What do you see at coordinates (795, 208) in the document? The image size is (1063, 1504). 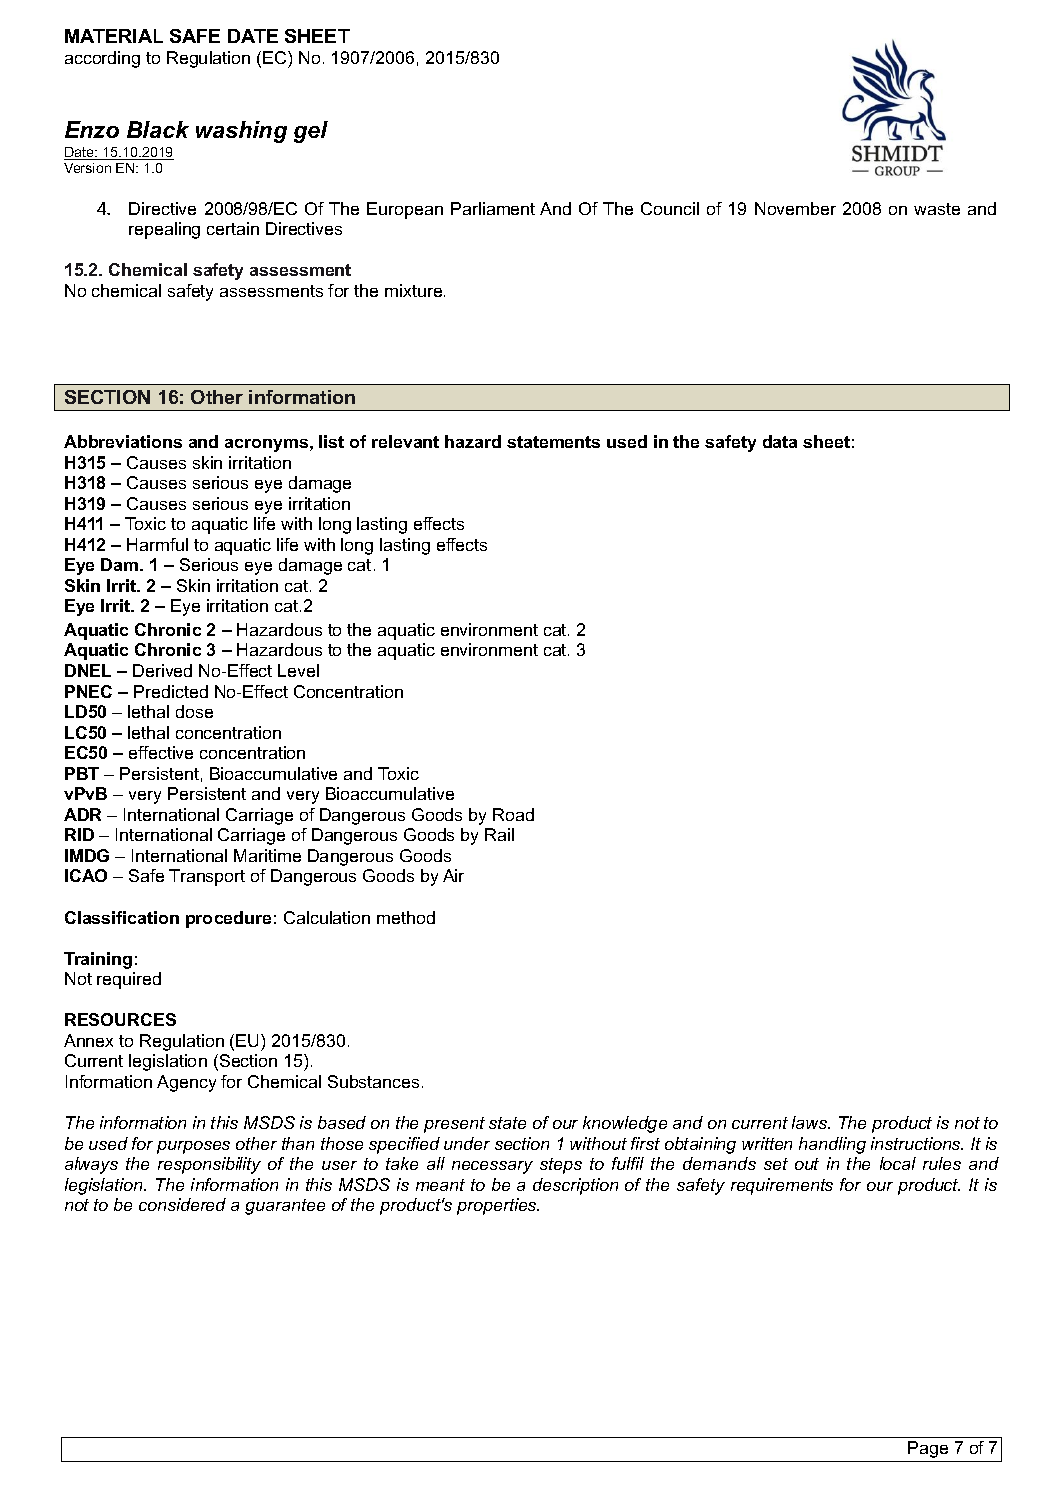 I see `November` at bounding box center [795, 208].
